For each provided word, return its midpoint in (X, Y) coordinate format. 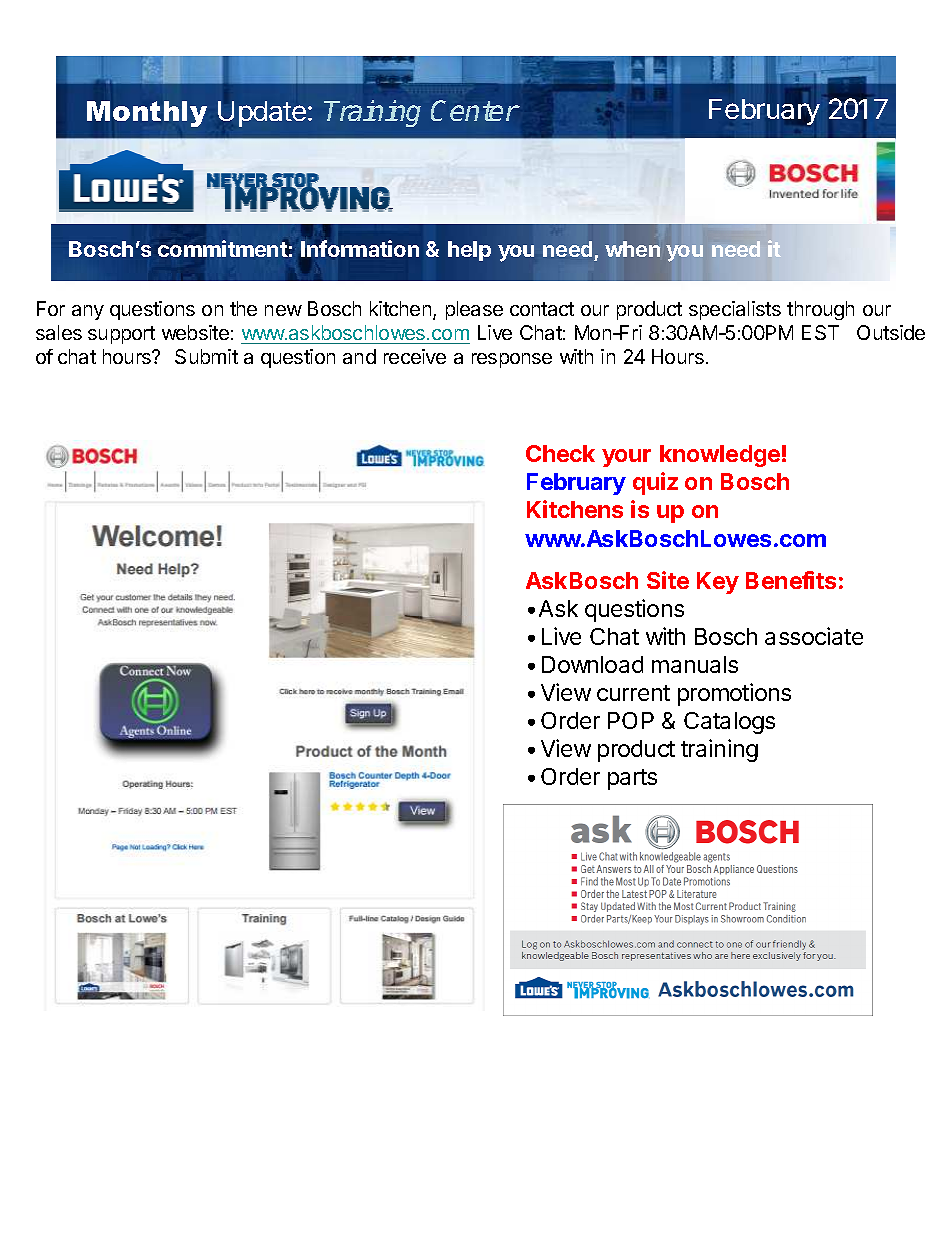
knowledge (720, 456)
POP (631, 720)
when (632, 249)
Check (560, 453)
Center (475, 110)
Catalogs (729, 723)
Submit (206, 356)
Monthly (147, 114)
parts (632, 779)
